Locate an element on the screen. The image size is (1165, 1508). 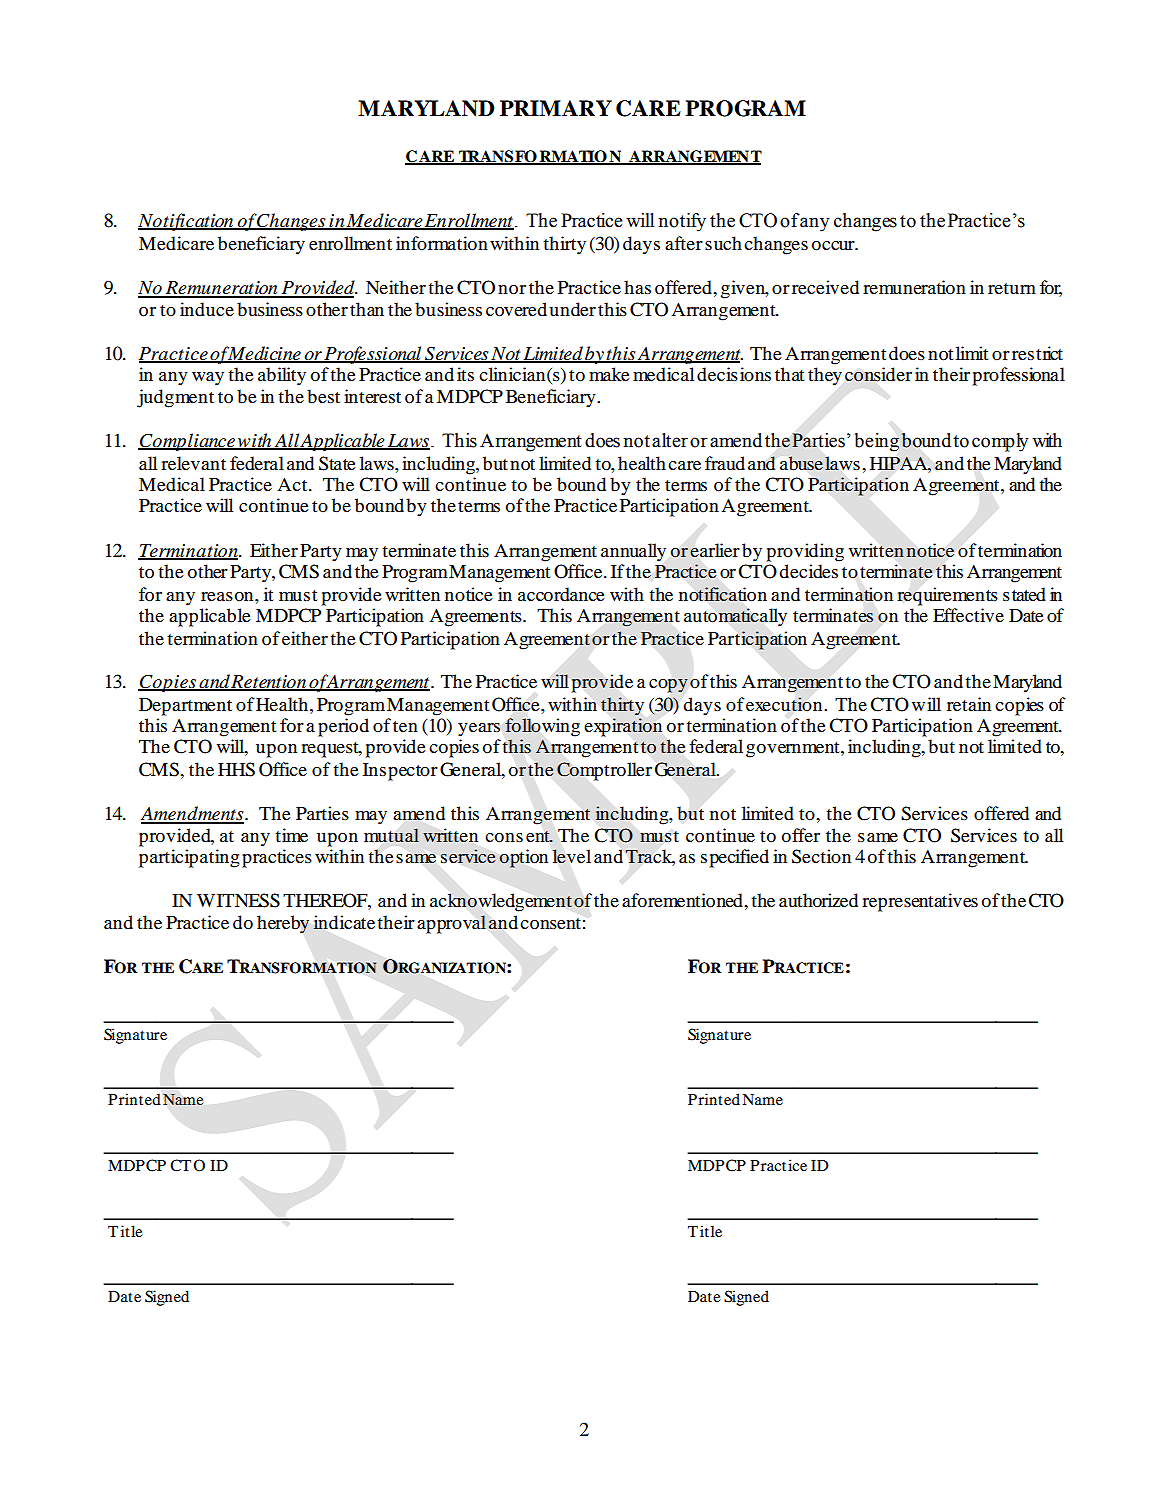
Retention is located at coordinates (269, 682).
